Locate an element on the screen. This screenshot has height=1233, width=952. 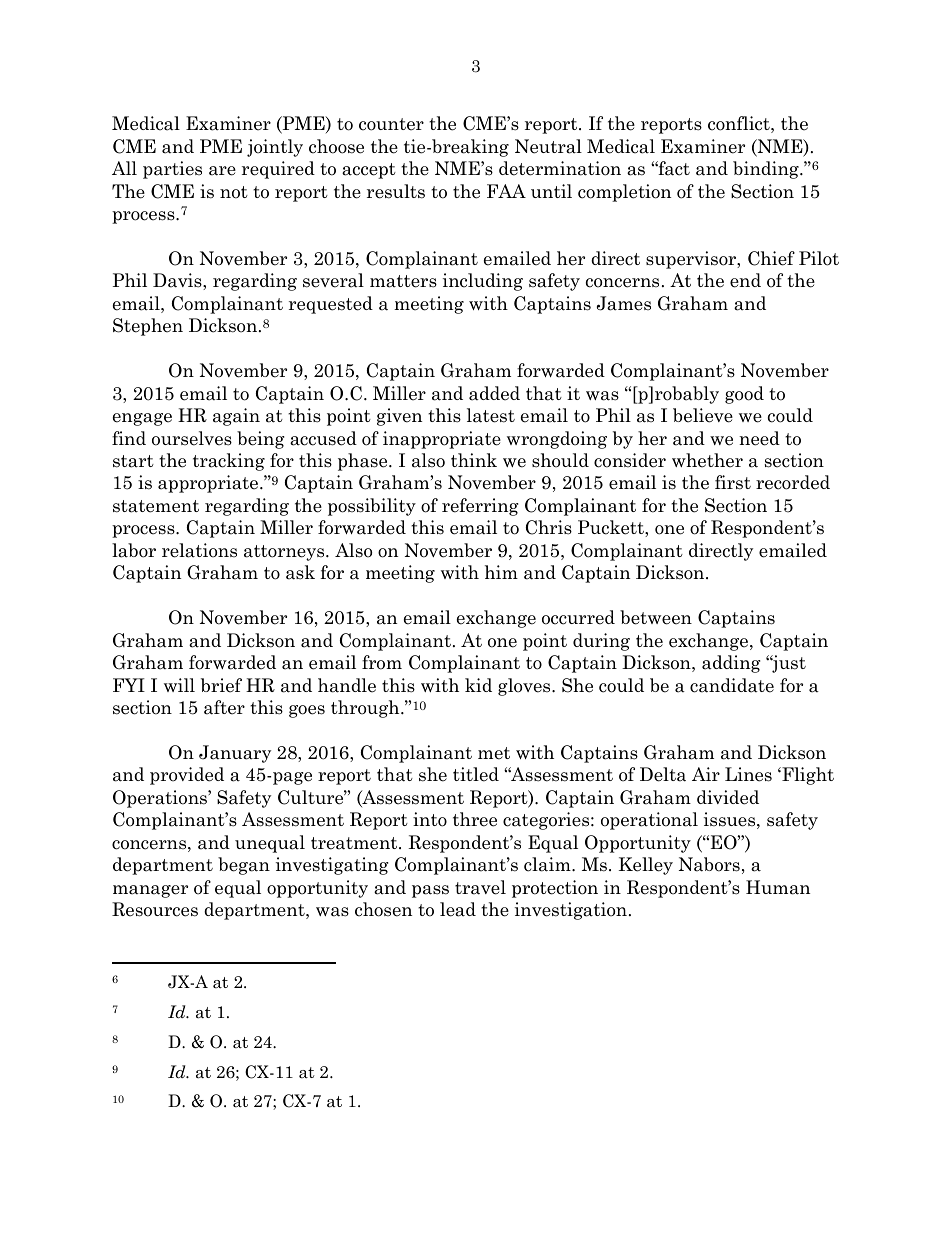
need is located at coordinates (759, 438).
